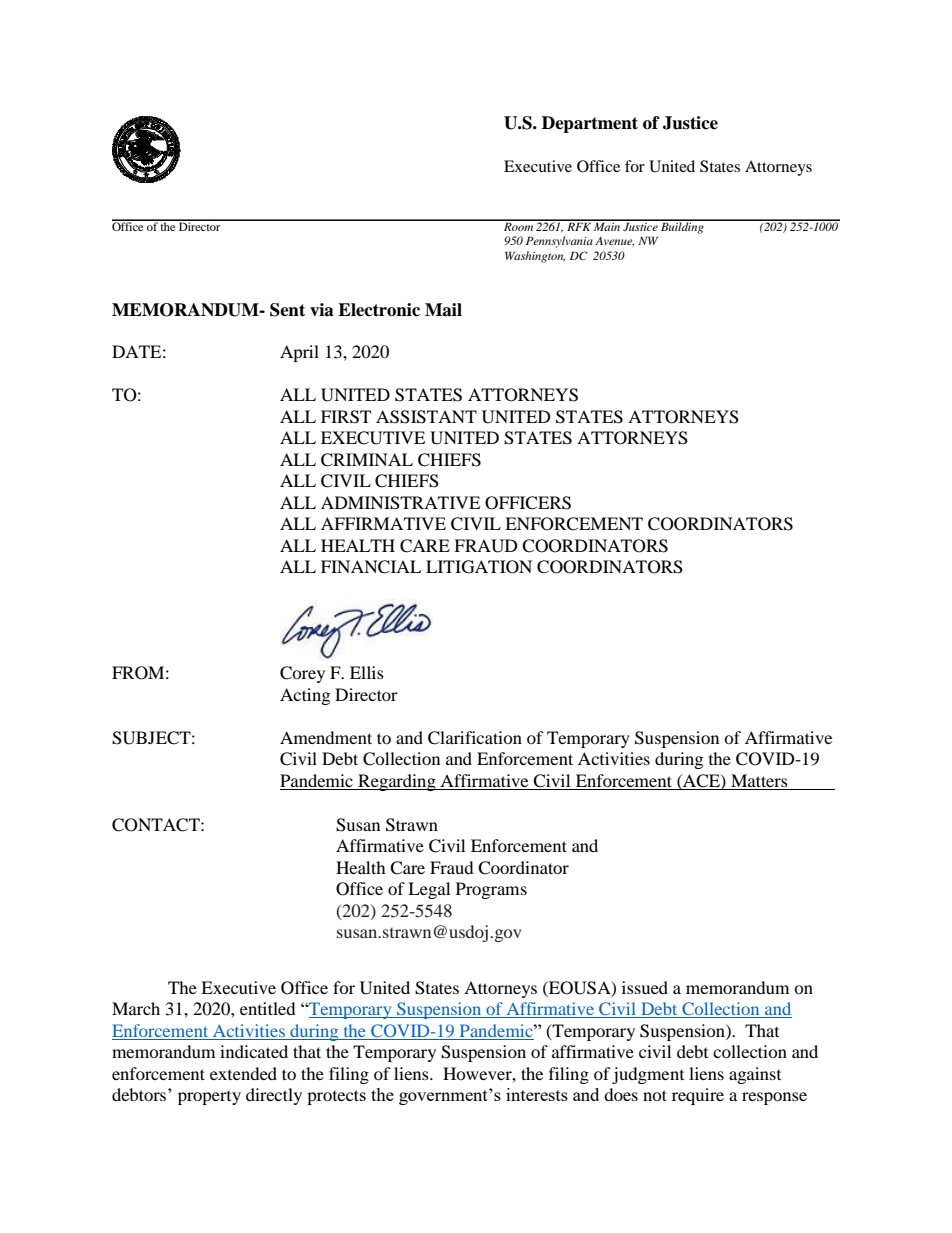 The width and height of the image is (952, 1233). What do you see at coordinates (479, 567) in the image?
I see `LITIGATION` at bounding box center [479, 567].
